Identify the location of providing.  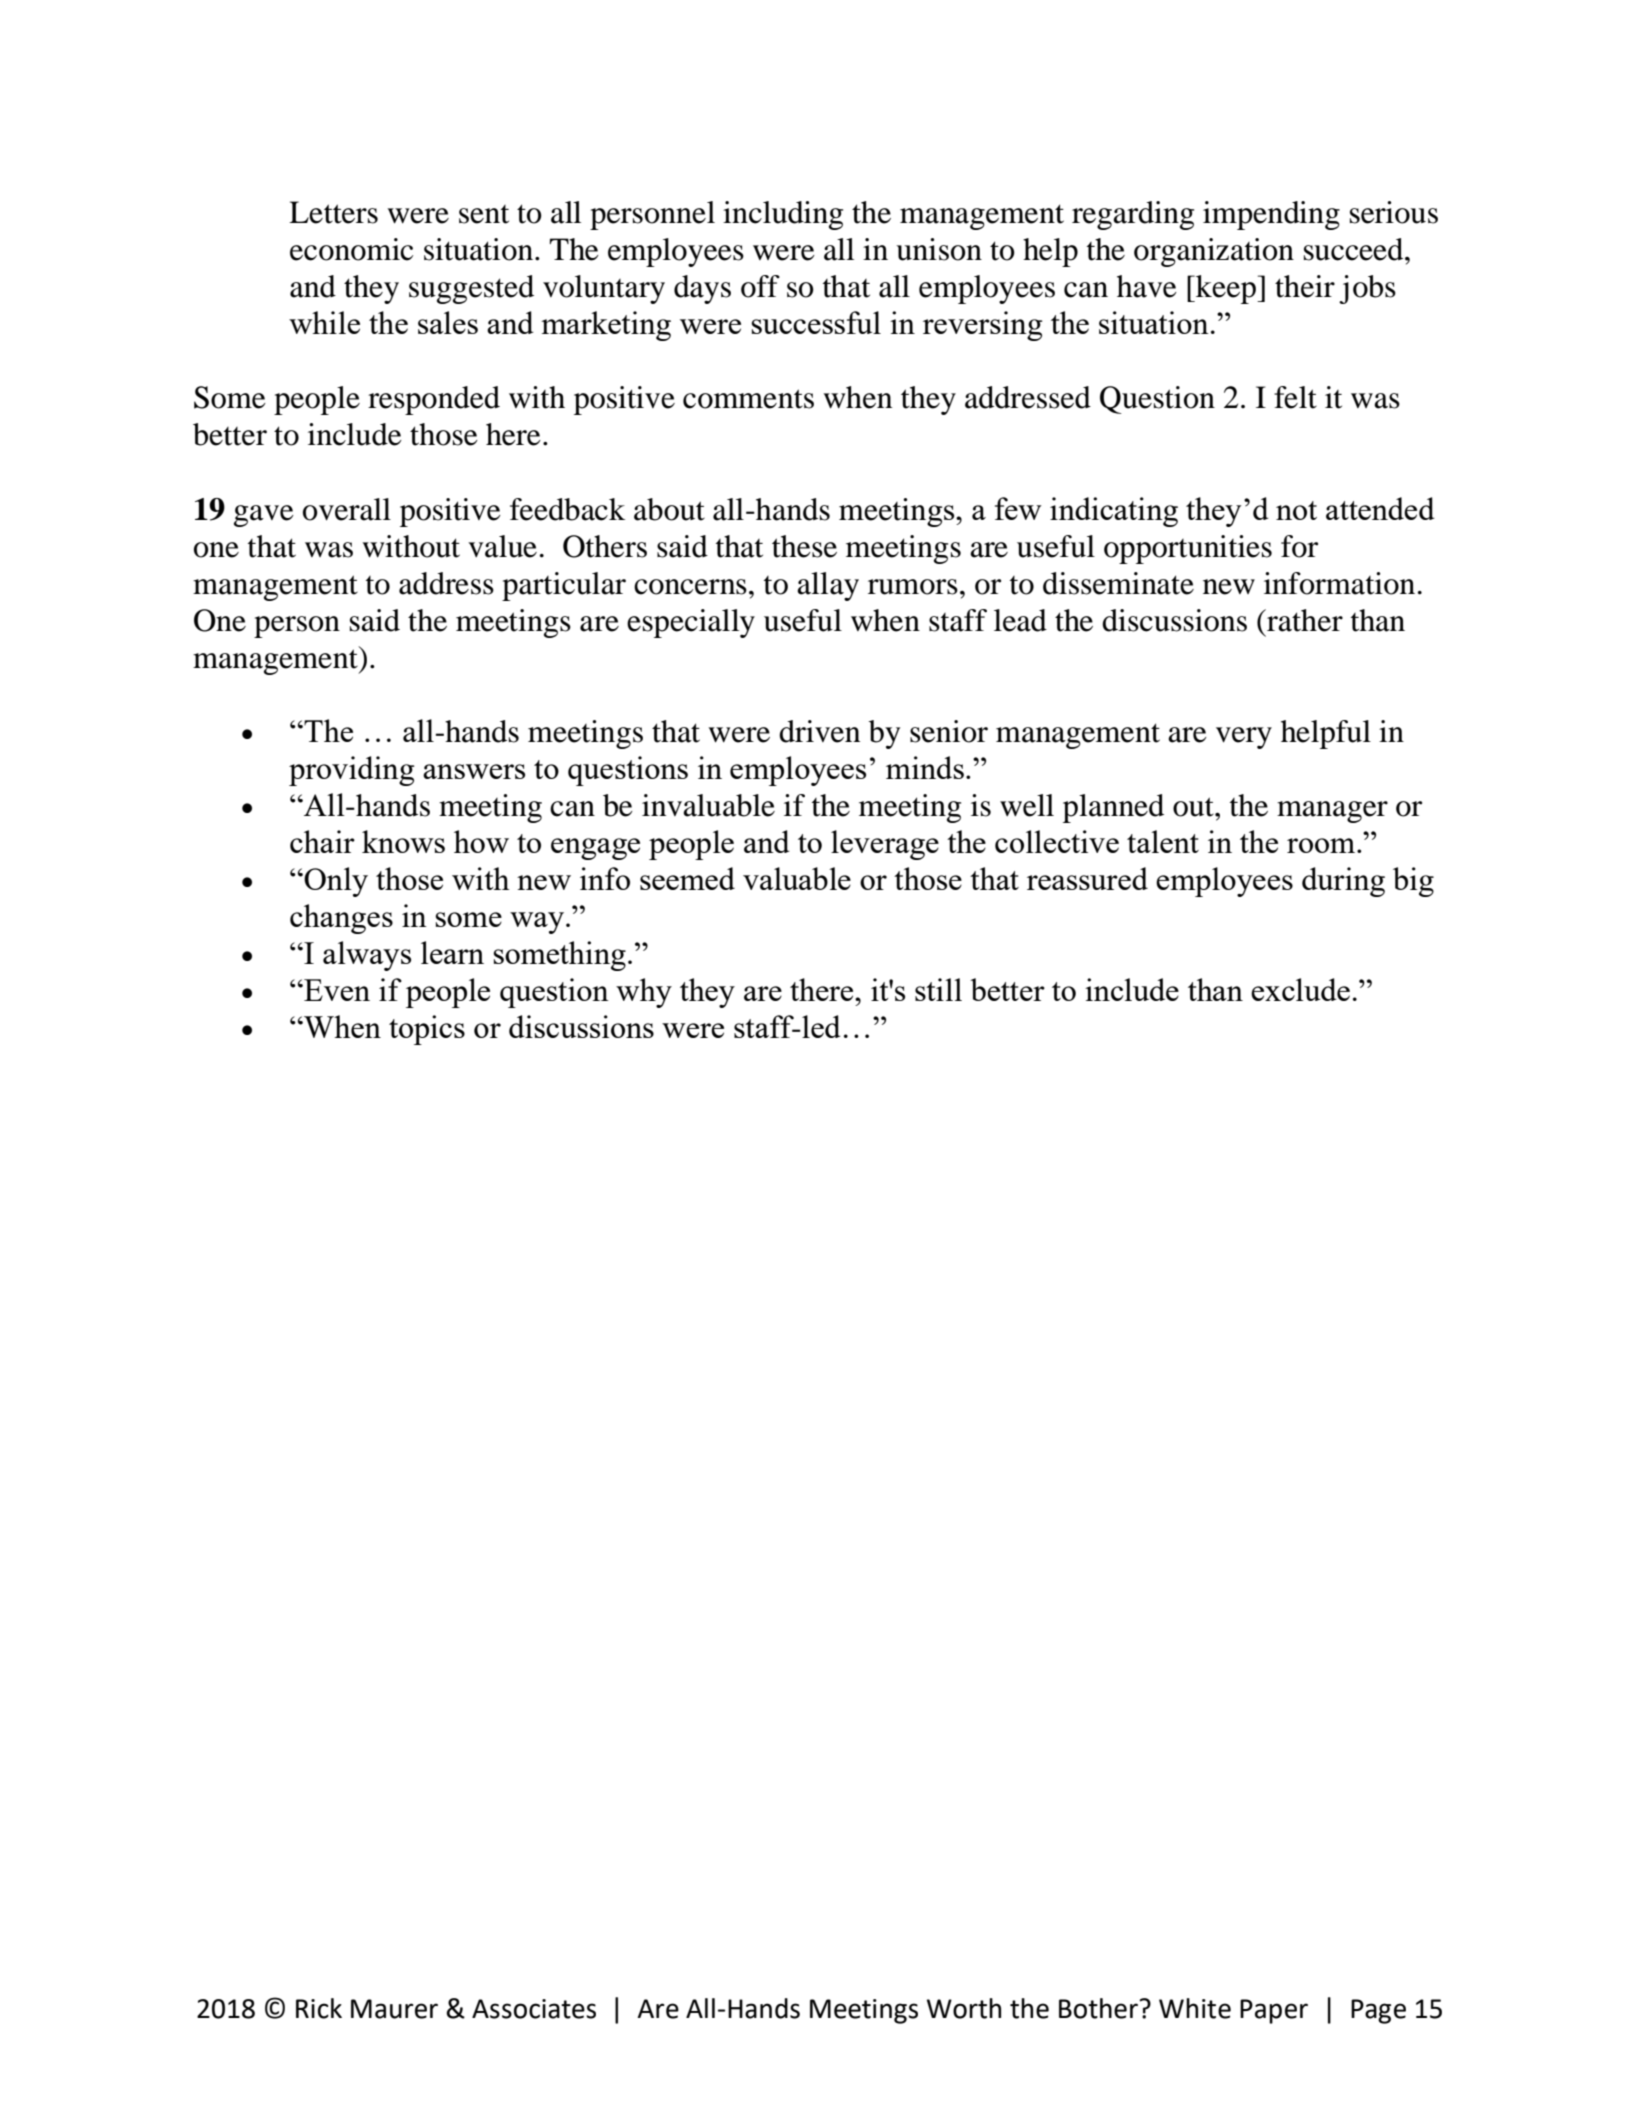
(351, 771).
